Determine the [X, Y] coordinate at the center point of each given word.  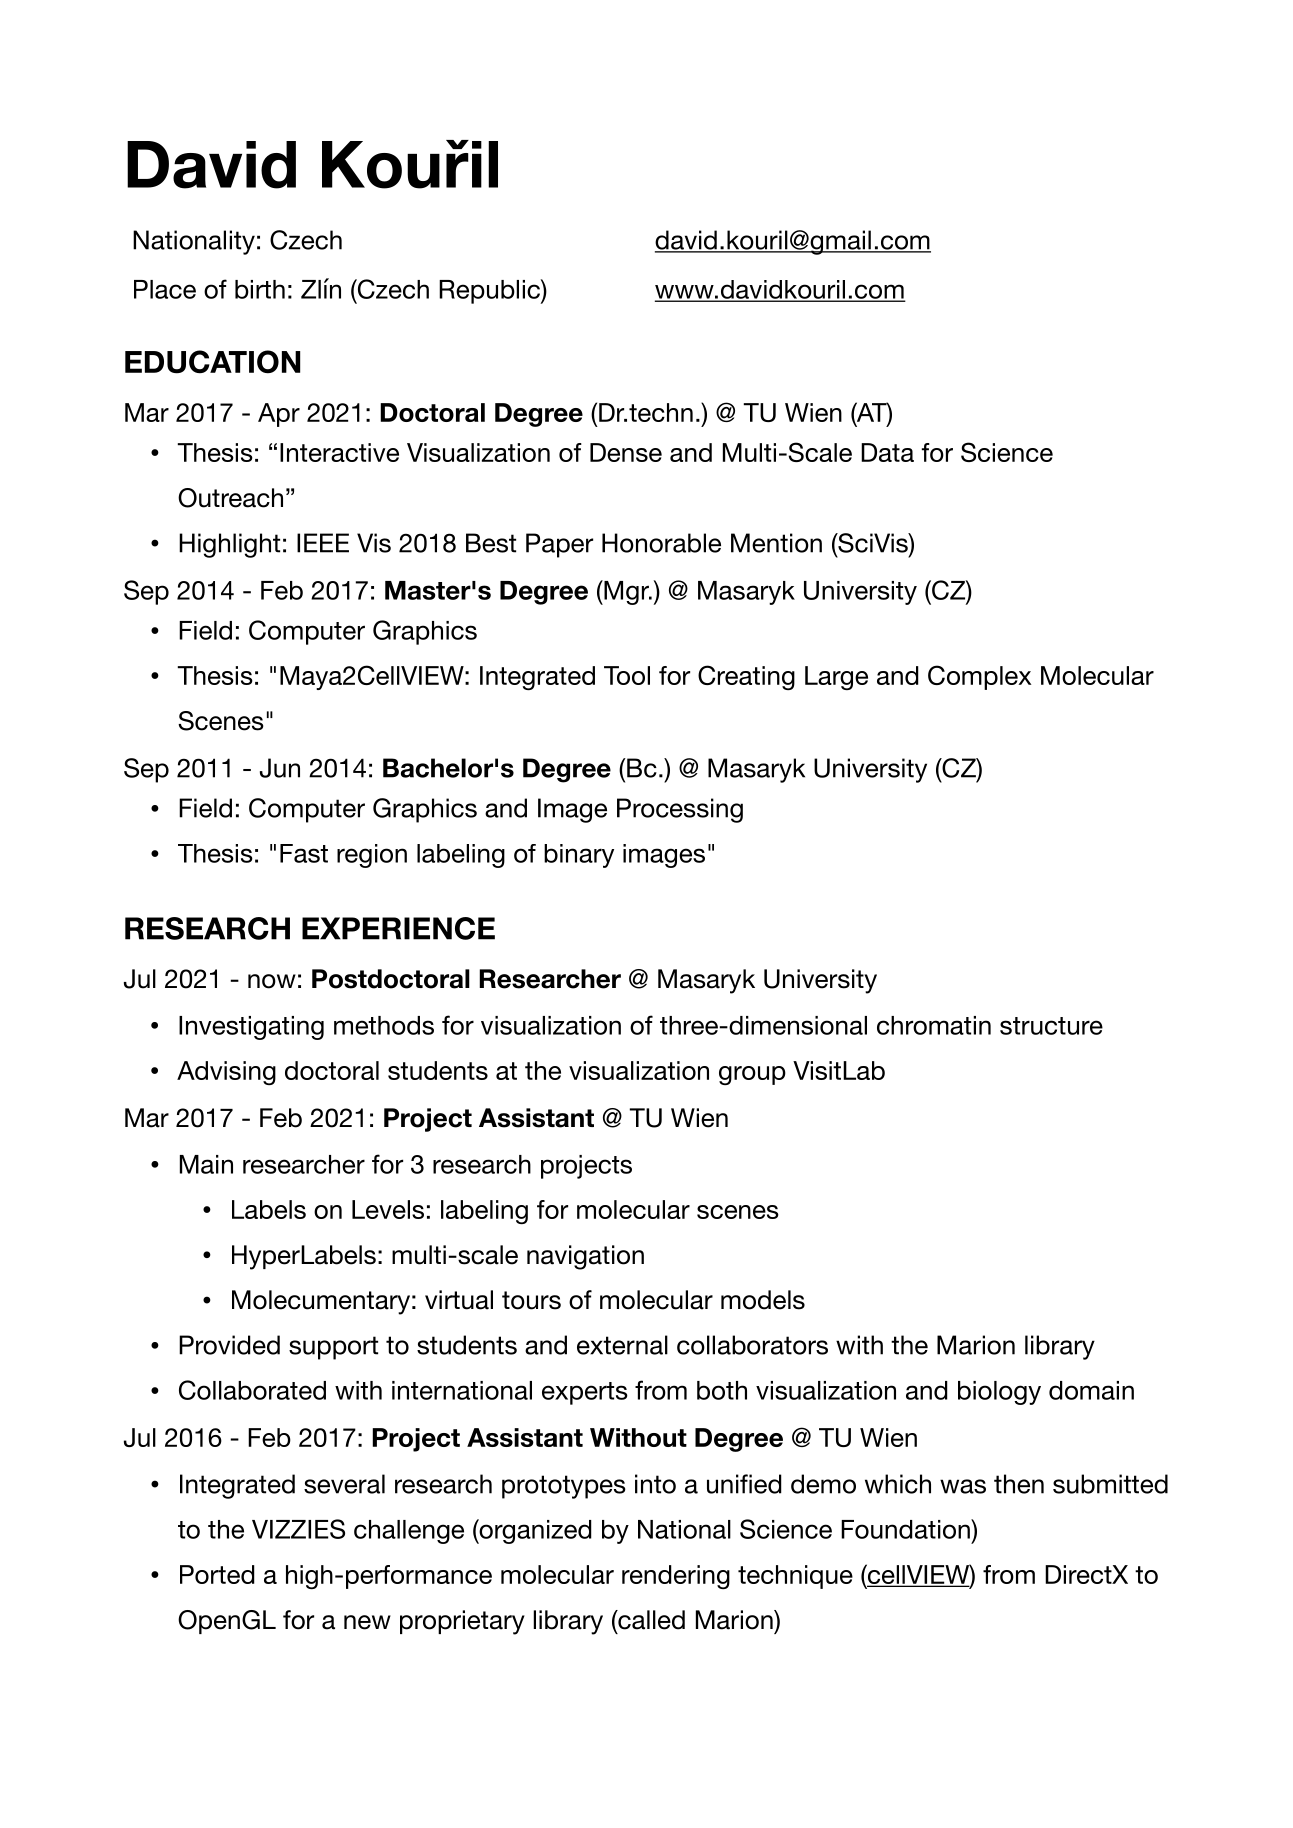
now [272, 981]
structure [1051, 1026]
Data [887, 452]
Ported [217, 1574]
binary [579, 856]
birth [260, 289]
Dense [626, 452]
